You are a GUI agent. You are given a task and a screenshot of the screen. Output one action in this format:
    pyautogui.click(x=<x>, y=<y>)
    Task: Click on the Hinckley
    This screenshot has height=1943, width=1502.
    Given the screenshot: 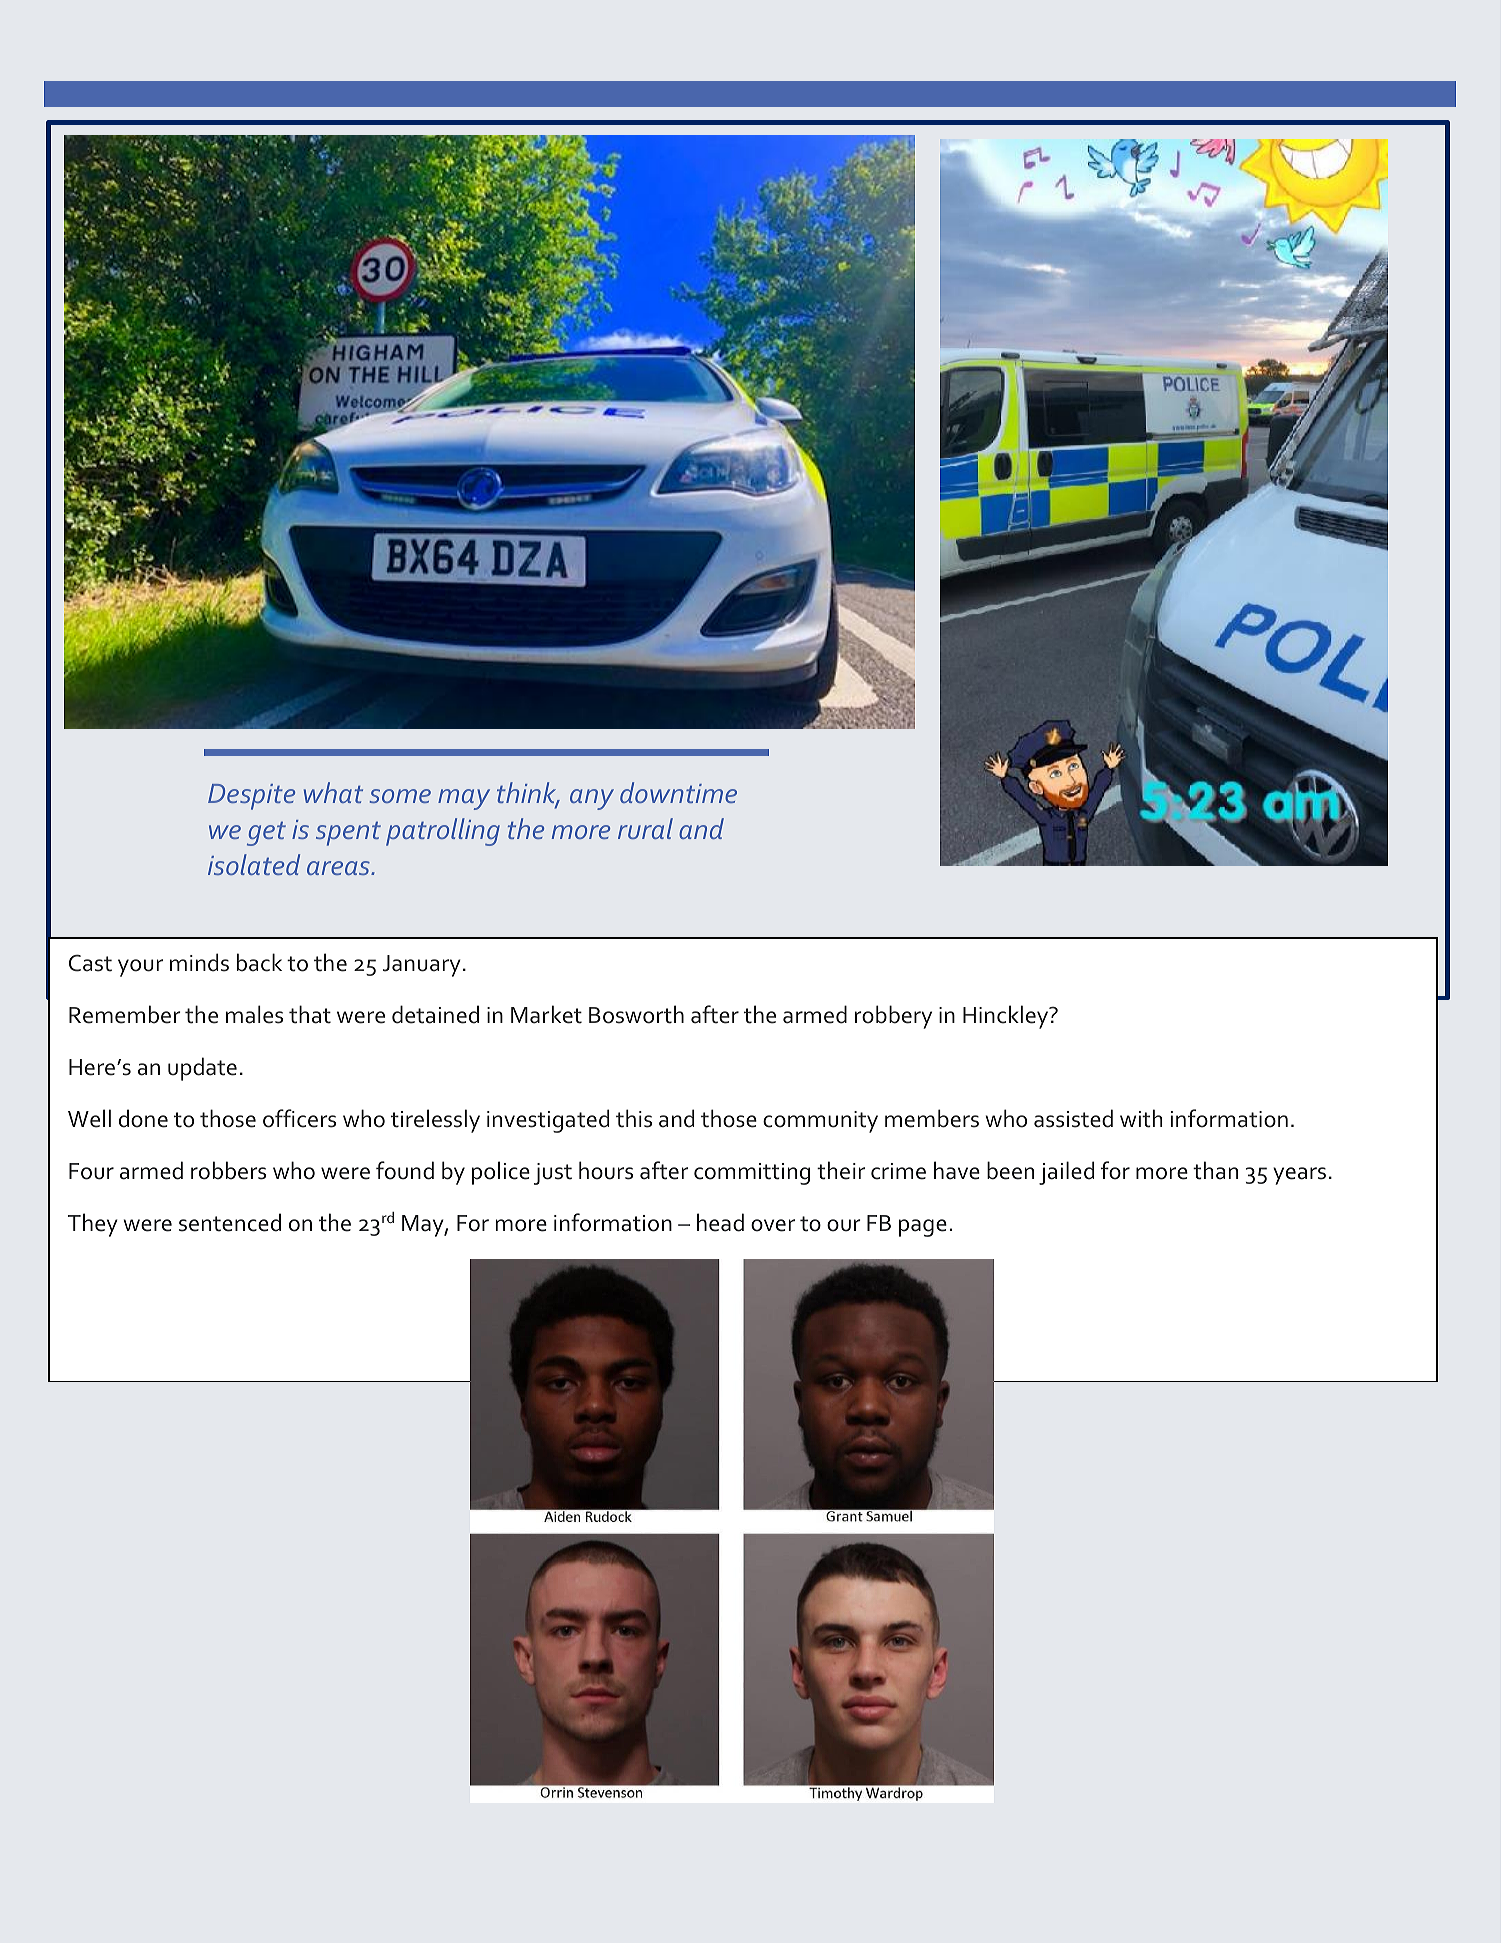 What is the action you would take?
    pyautogui.click(x=1007, y=1017)
